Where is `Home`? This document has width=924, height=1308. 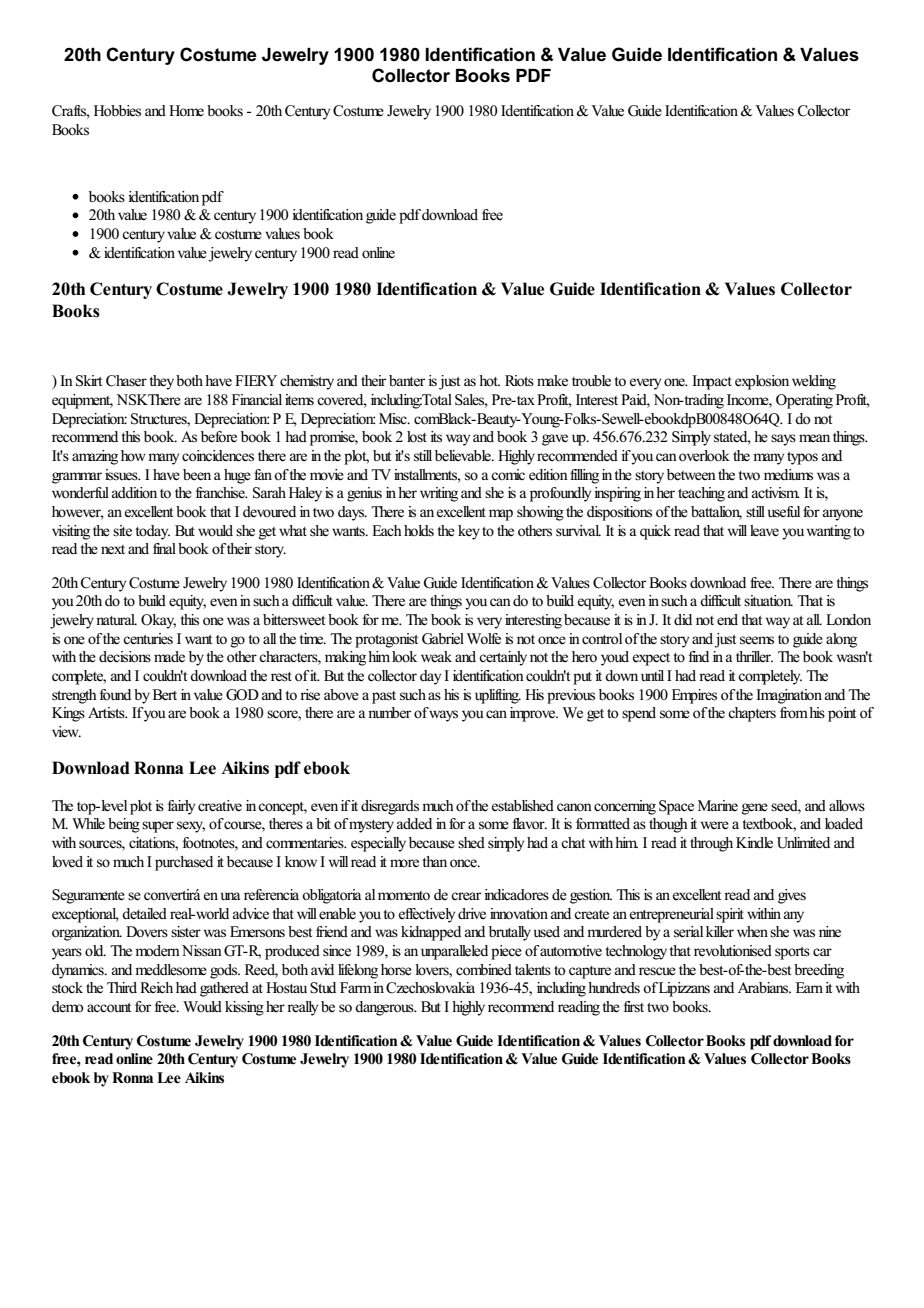
Home is located at coordinates (186, 111).
